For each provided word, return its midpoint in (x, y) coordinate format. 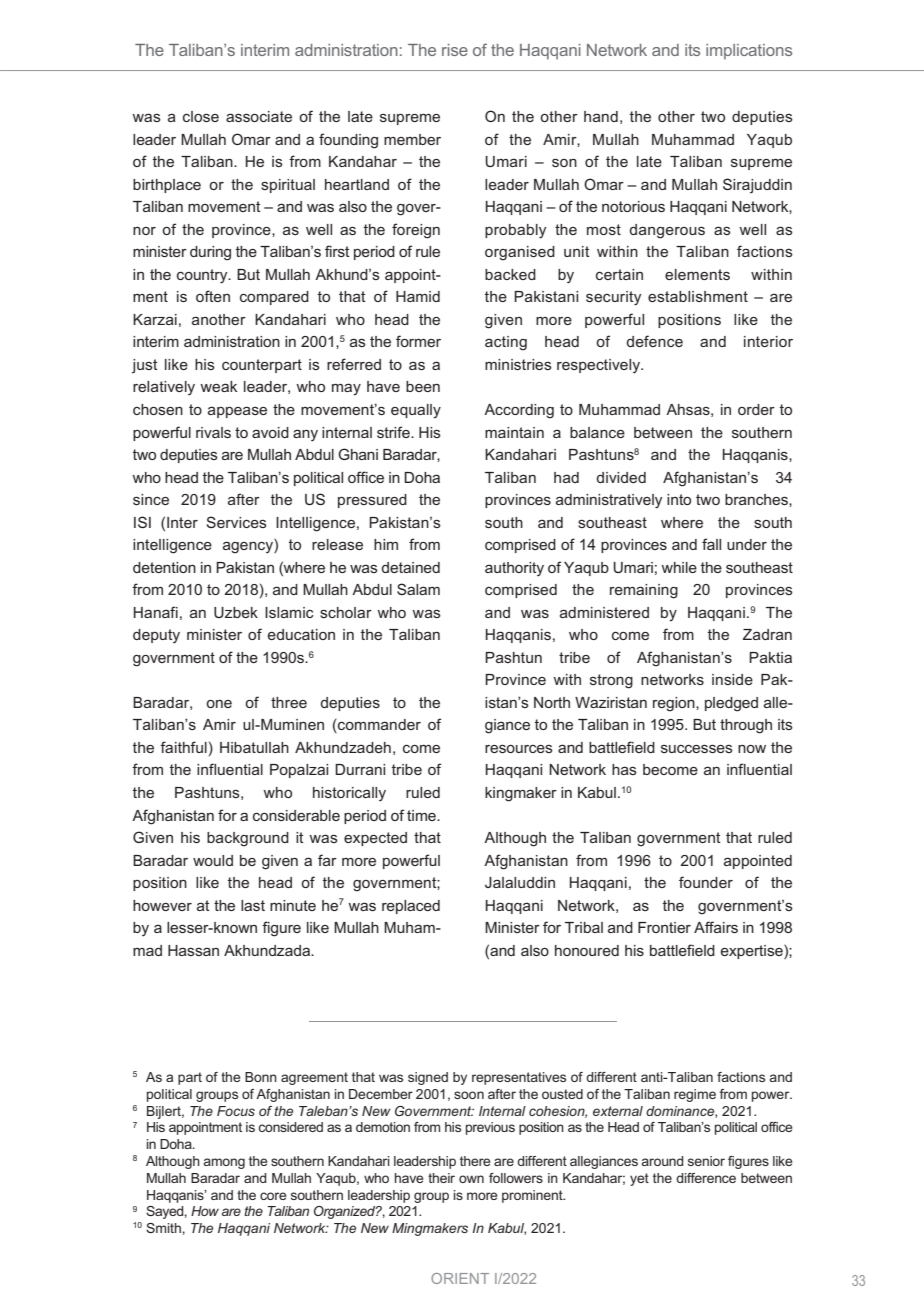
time (422, 815)
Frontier (664, 927)
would (213, 860)
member (412, 139)
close (201, 116)
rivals (213, 432)
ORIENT (460, 1278)
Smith (164, 1228)
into (679, 499)
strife (394, 432)
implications (749, 52)
